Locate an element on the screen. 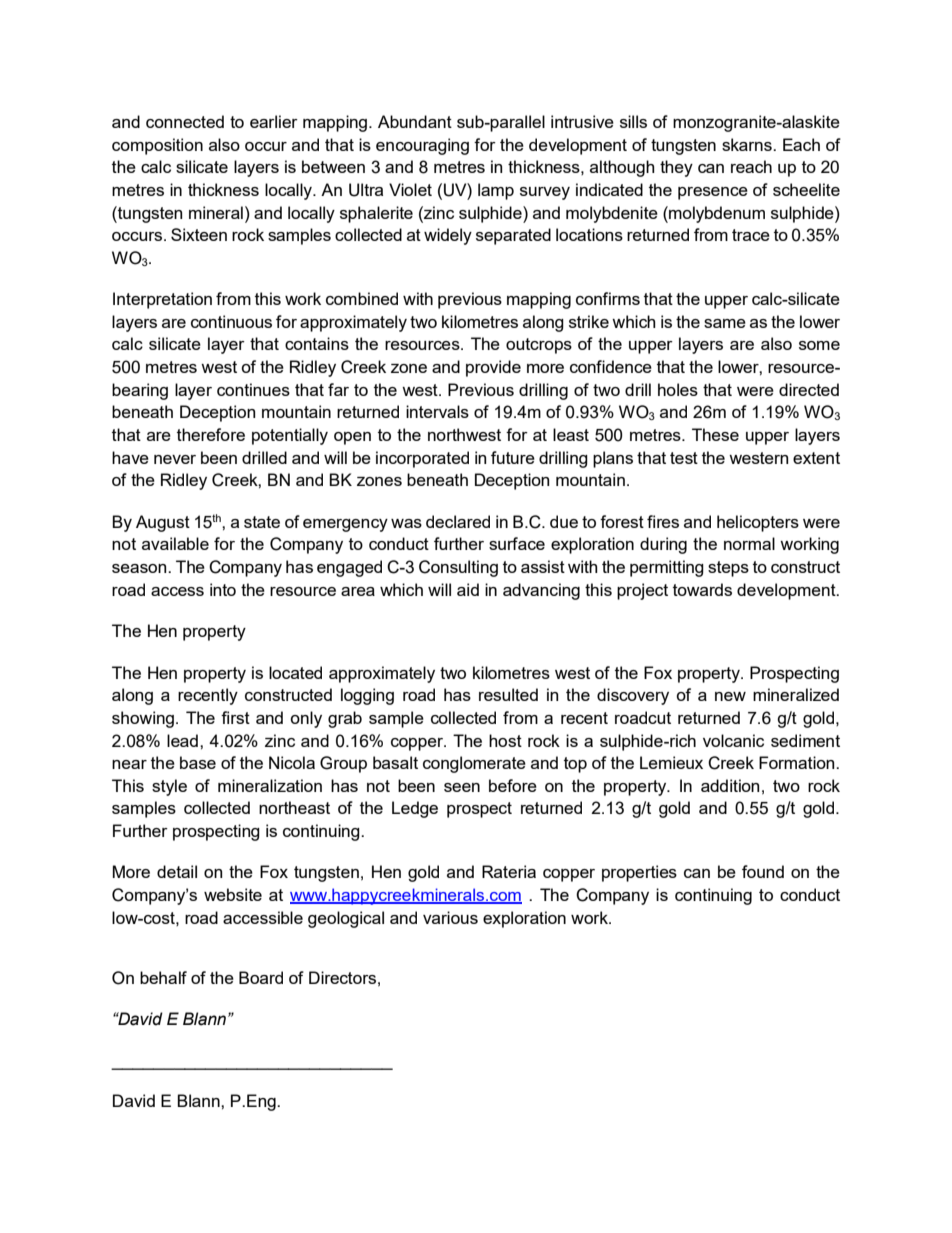 This screenshot has height=1233, width=952. volcanic is located at coordinates (733, 740).
